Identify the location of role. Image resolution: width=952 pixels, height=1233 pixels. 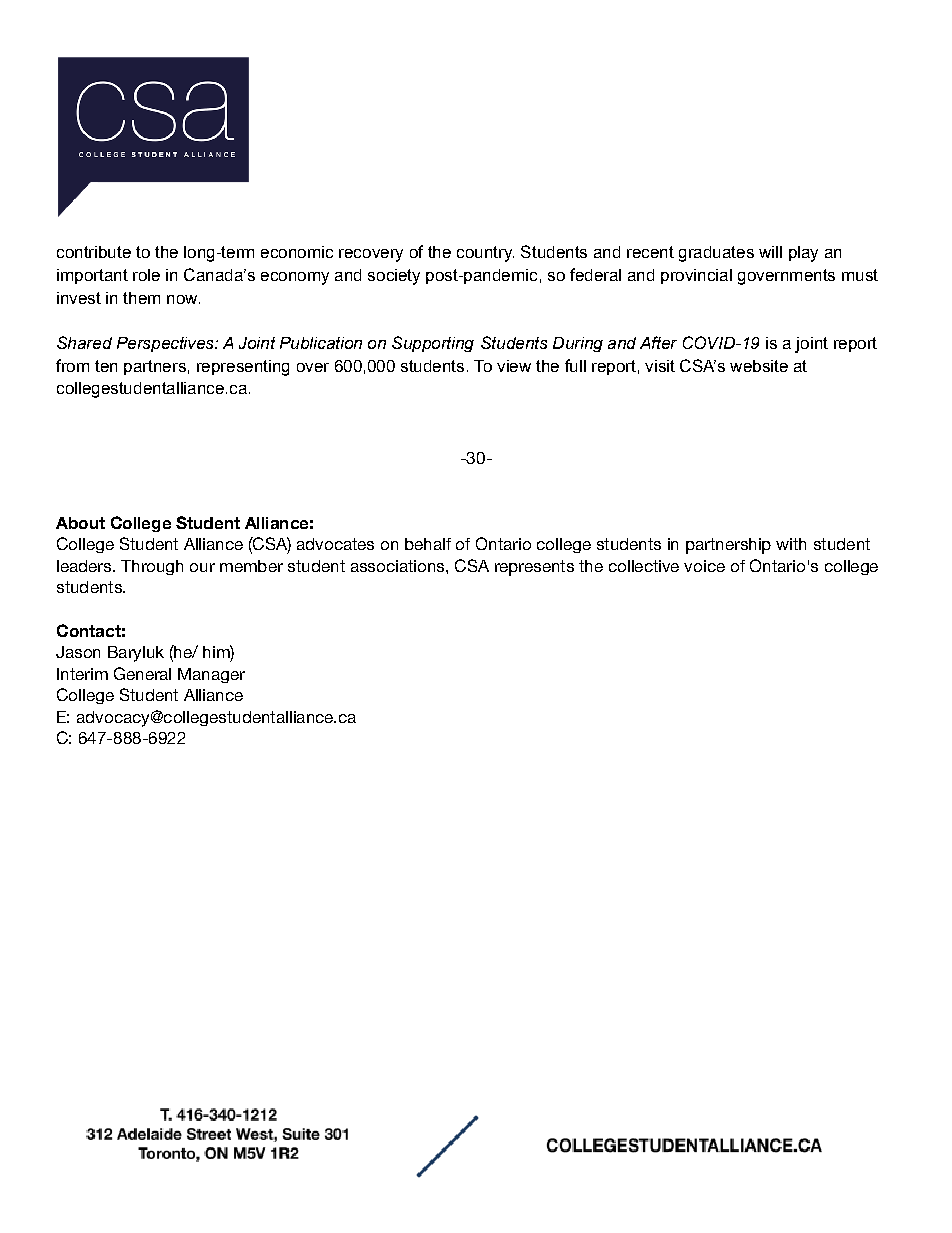
(146, 275).
